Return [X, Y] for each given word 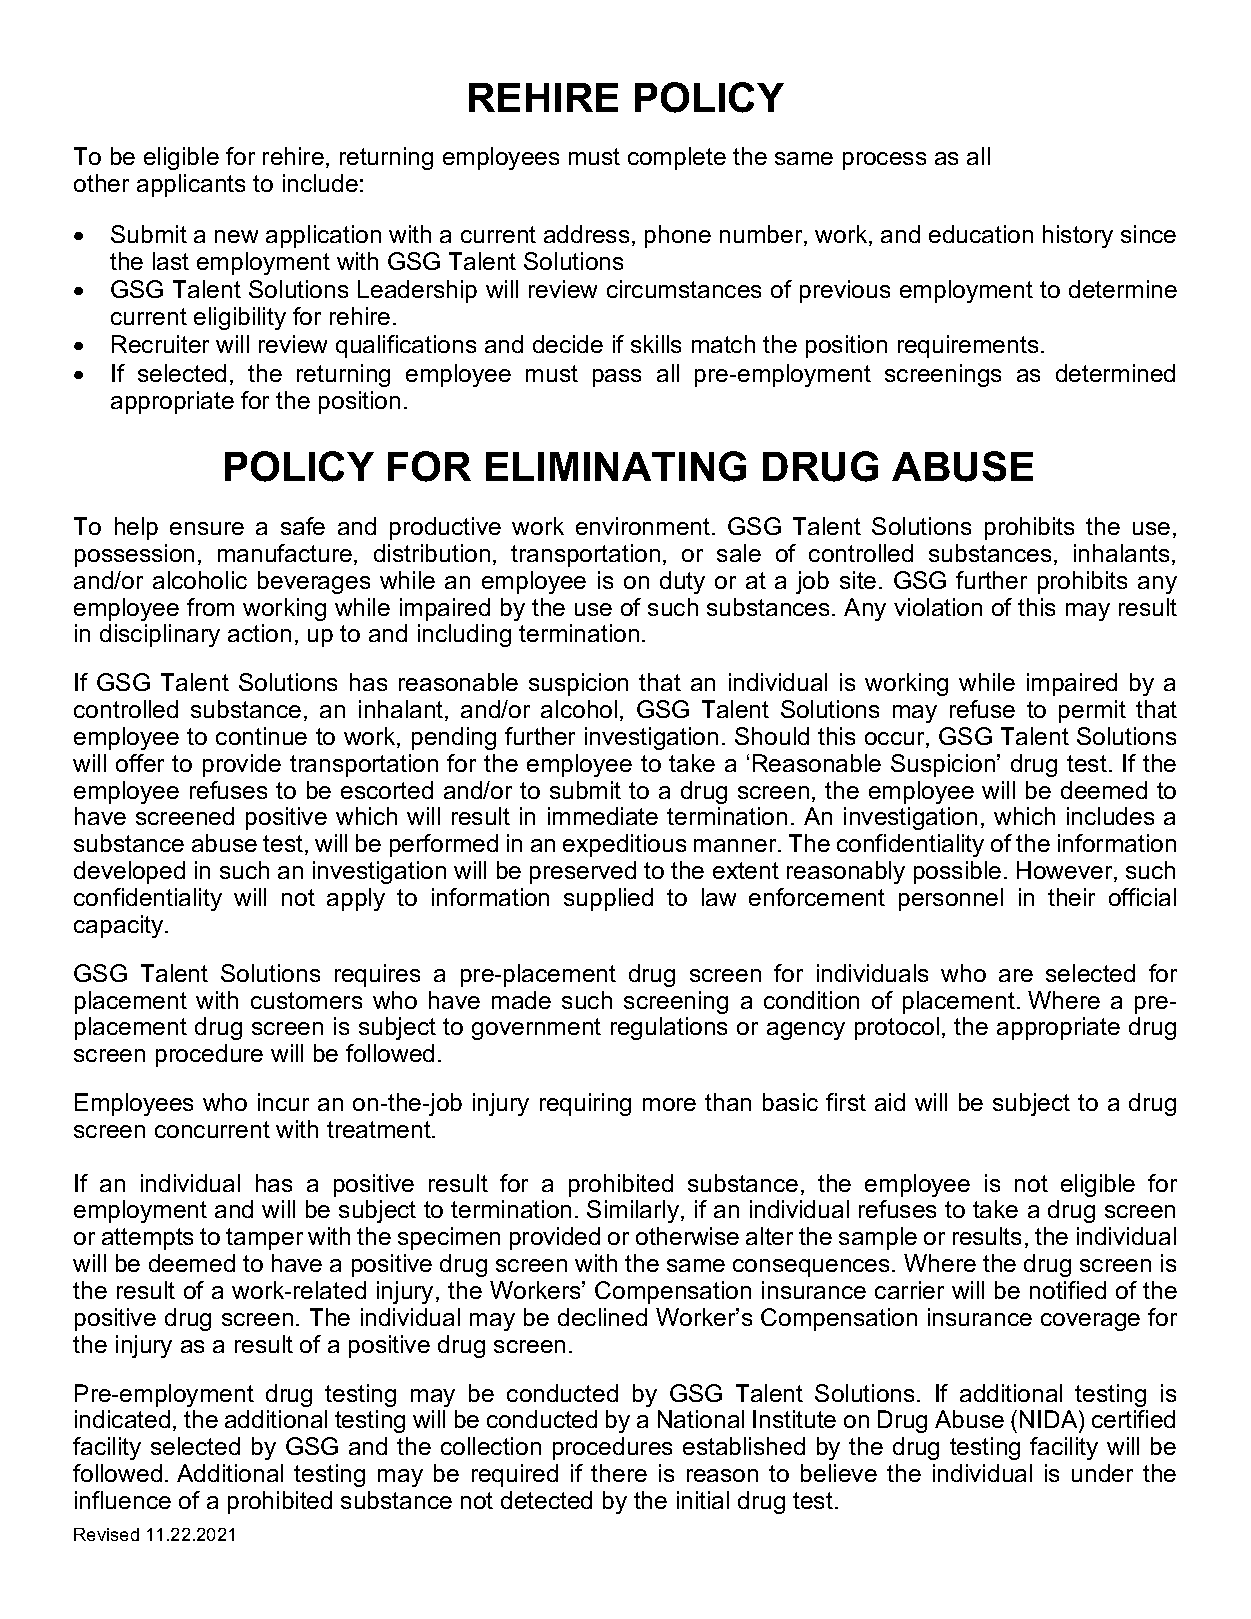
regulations [669, 1028]
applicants [191, 185]
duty [682, 582]
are [1016, 975]
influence [123, 1500]
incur [283, 1102]
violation [938, 607]
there [619, 1473]
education [981, 234]
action [259, 633]
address [586, 234]
